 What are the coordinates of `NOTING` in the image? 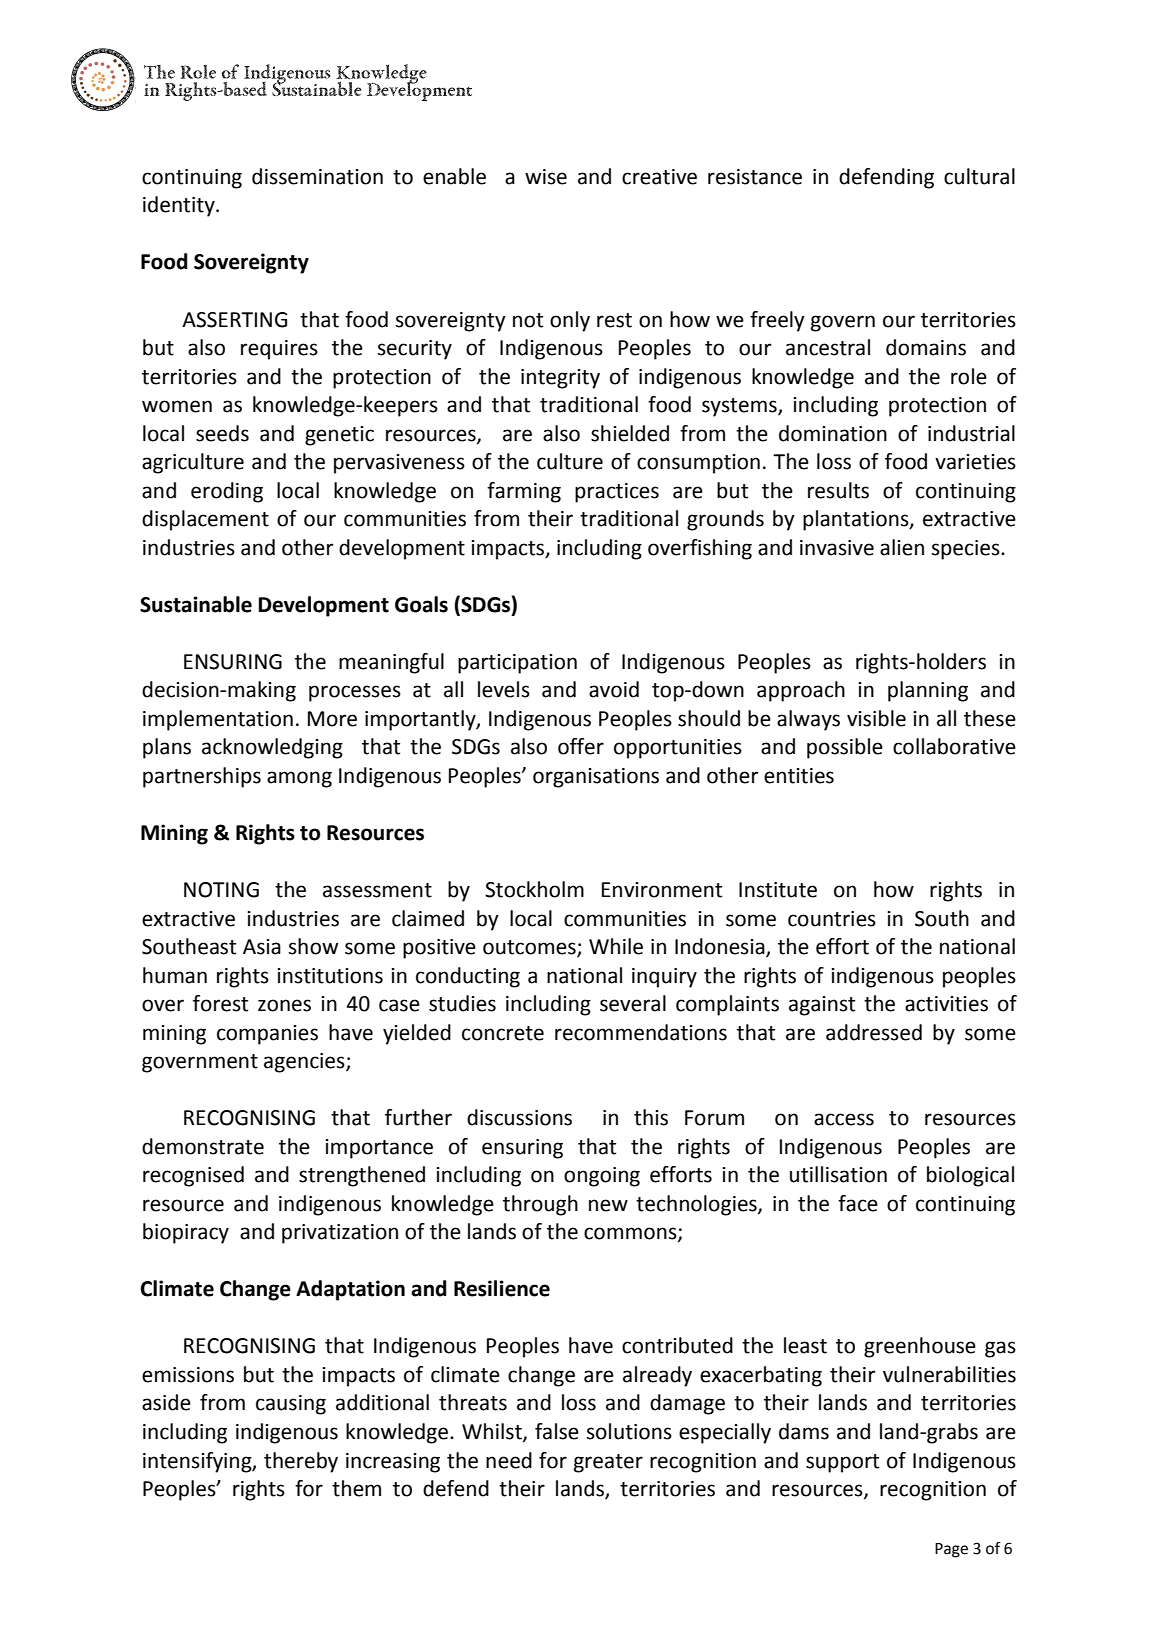 It's located at (221, 890).
